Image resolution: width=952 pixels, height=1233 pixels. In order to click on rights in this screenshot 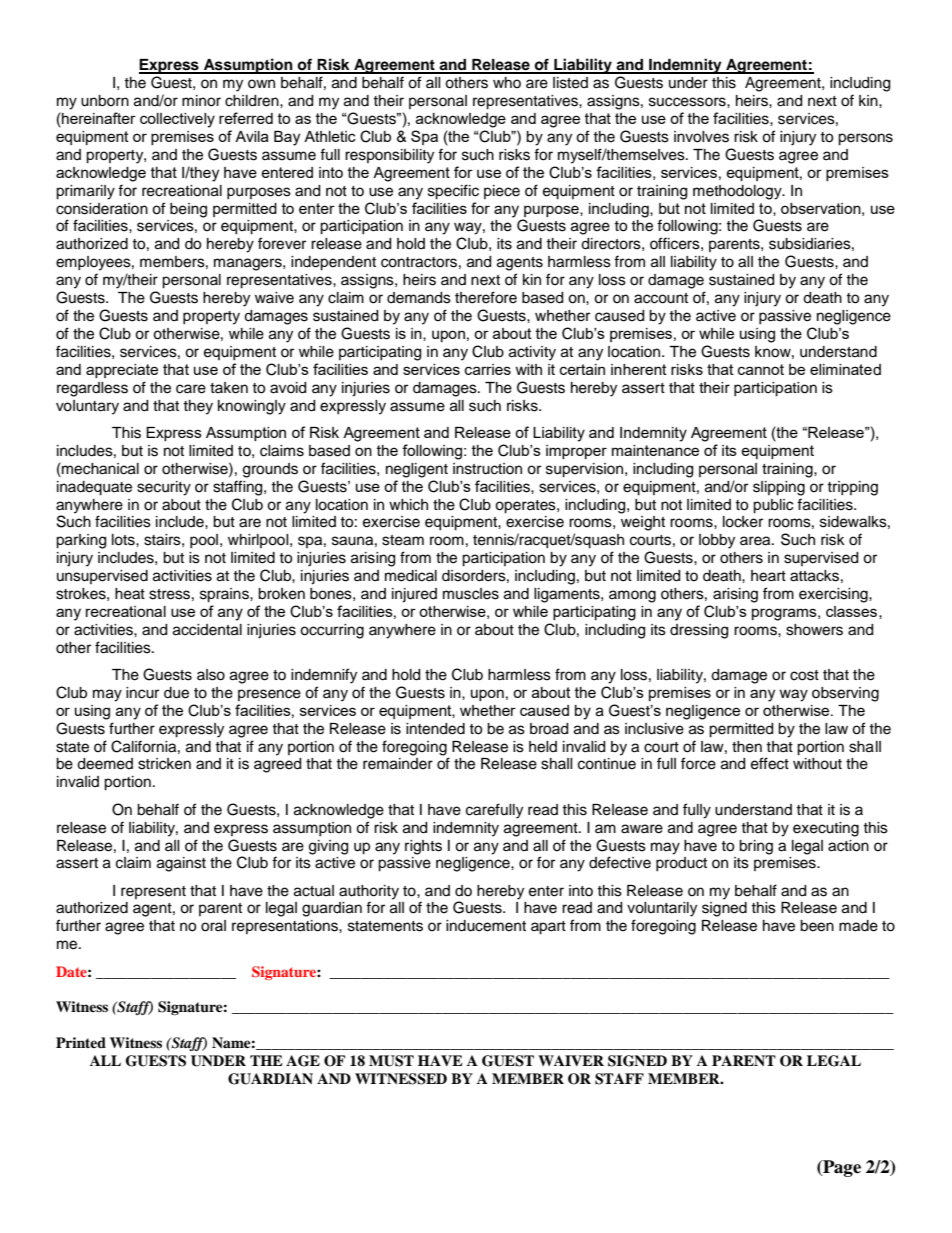, I will do `click(423, 847)`.
